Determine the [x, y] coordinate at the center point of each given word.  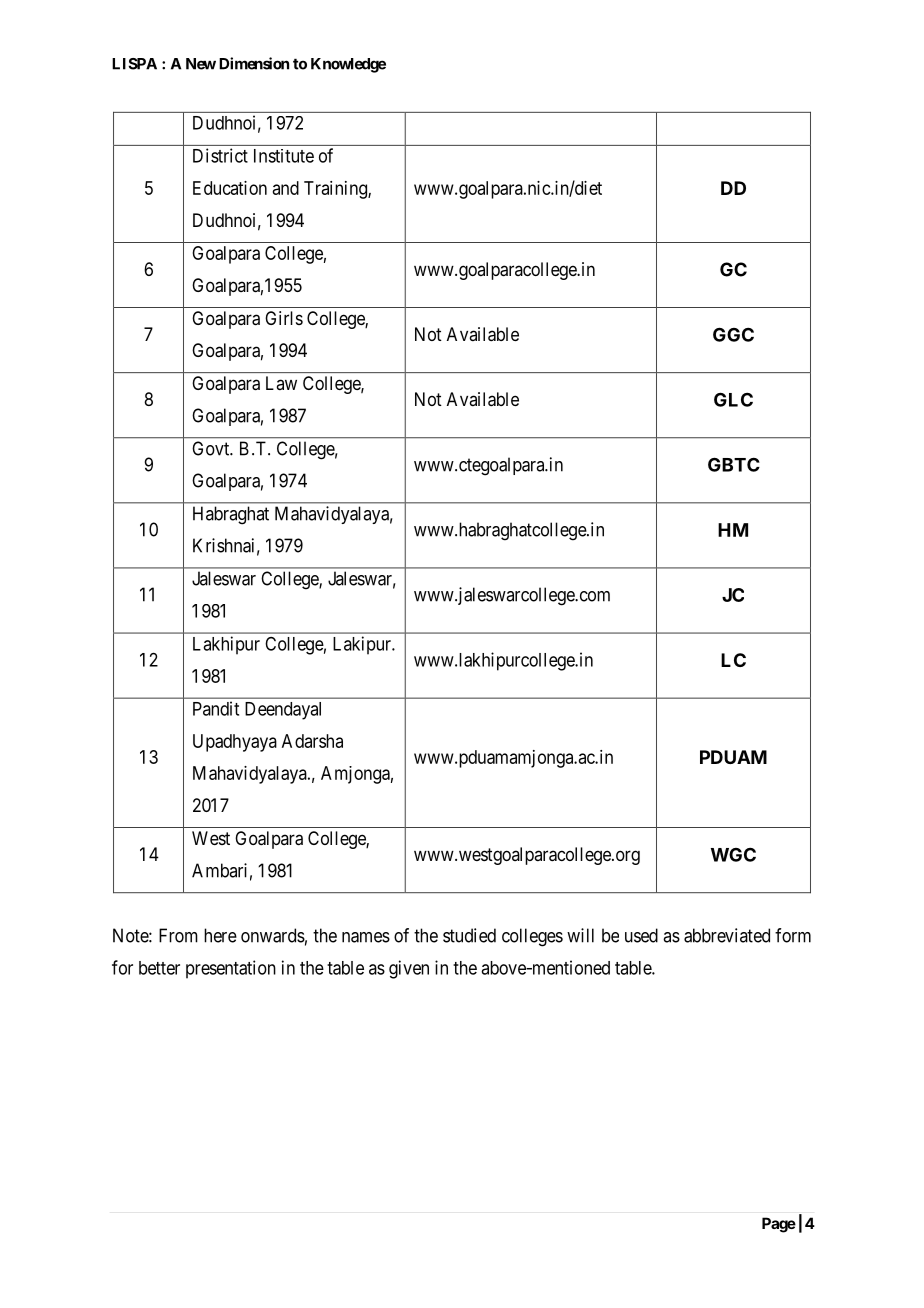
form [793, 935]
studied [469, 935]
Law [281, 383]
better [159, 968]
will [580, 935]
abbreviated [727, 935]
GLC [733, 399]
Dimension [254, 63]
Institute [284, 156]
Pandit [216, 708]
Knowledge [348, 65]
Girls [284, 318]
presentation [231, 969]
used [641, 935]
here [220, 935]
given [409, 969]
